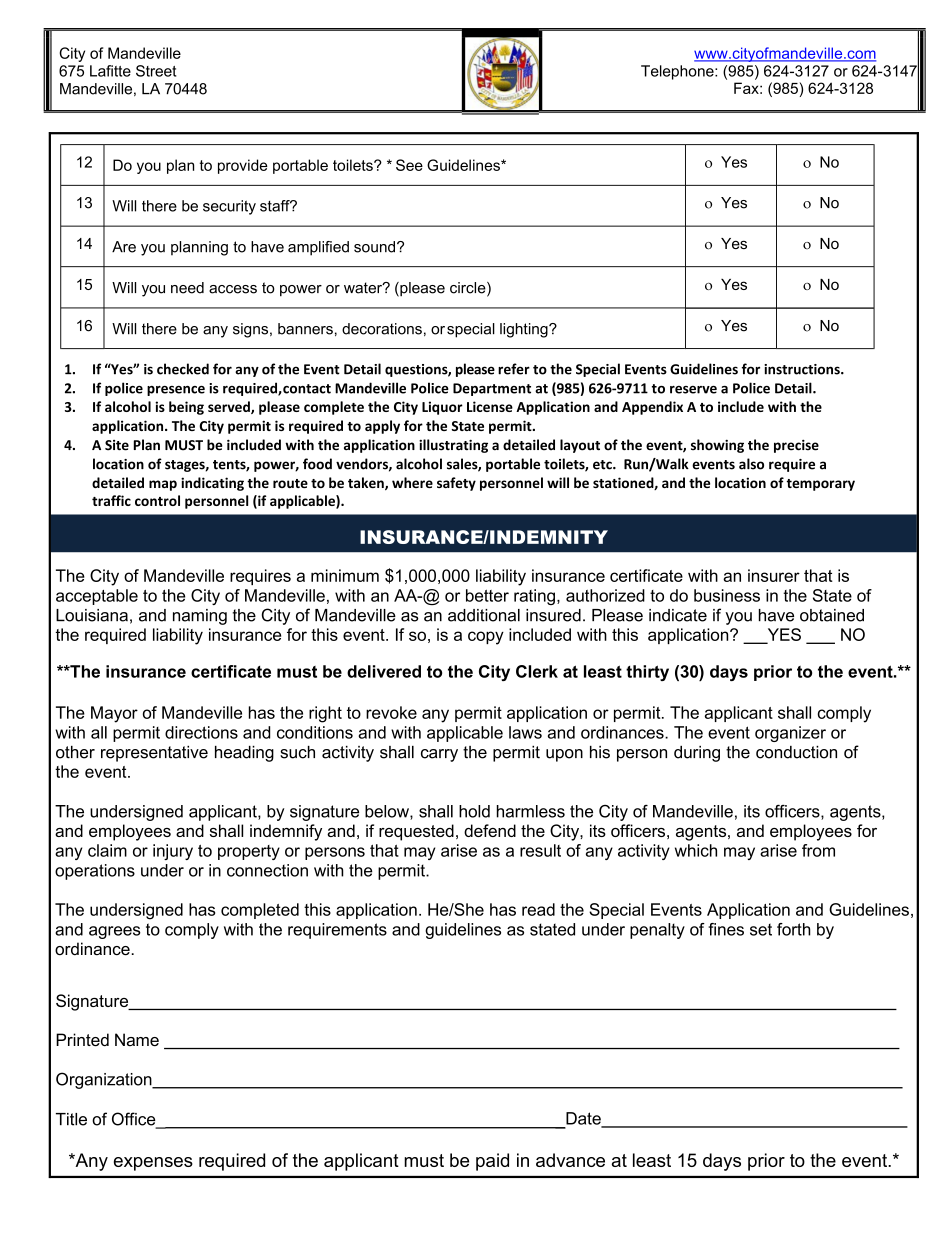 Image resolution: width=952 pixels, height=1233 pixels. What do you see at coordinates (717, 446) in the document?
I see `showing` at bounding box center [717, 446].
